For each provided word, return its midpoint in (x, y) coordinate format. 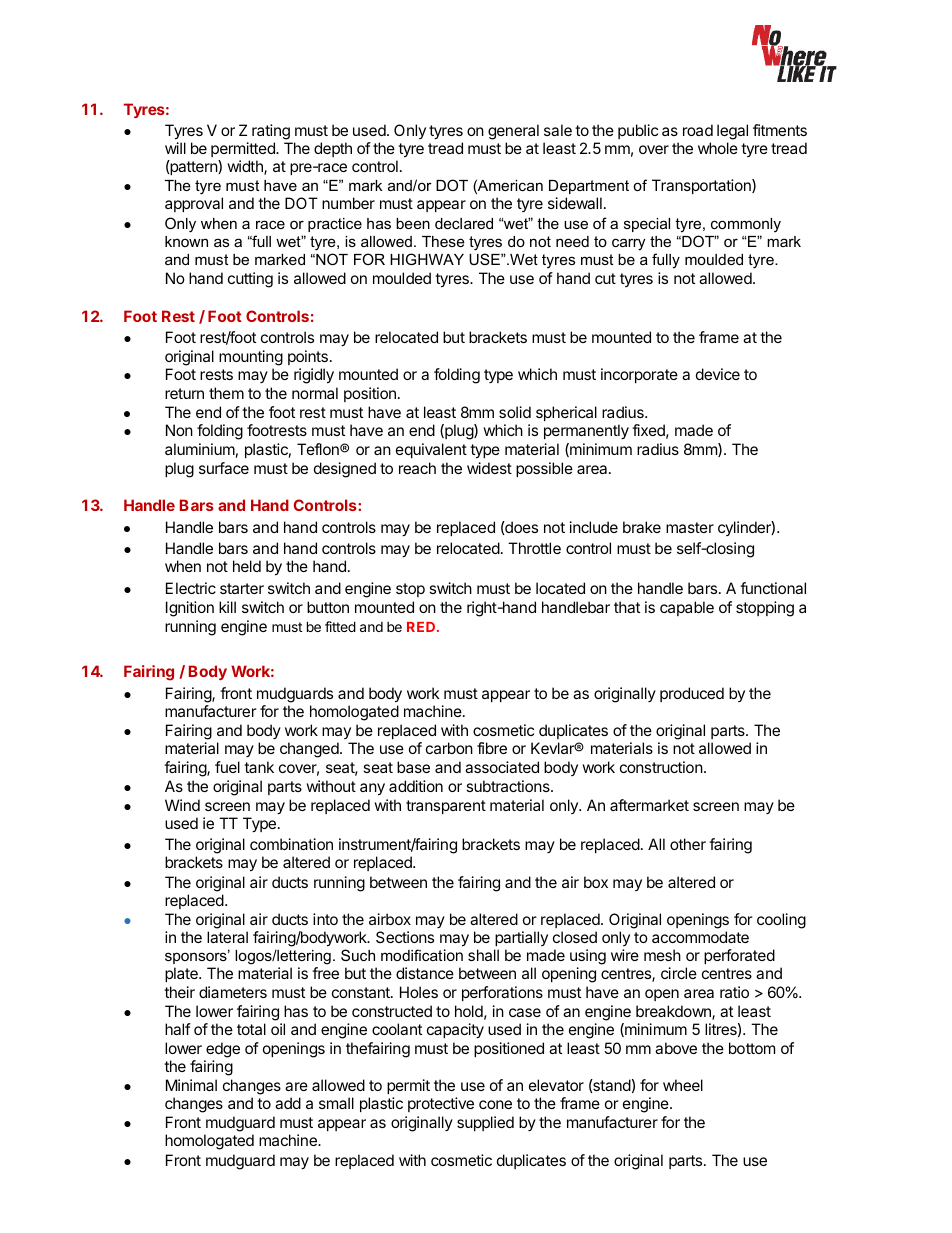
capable (687, 608)
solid (515, 412)
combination (291, 844)
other (688, 844)
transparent (446, 807)
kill (227, 607)
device (718, 374)
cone (495, 1104)
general (513, 132)
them (226, 393)
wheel (683, 1085)
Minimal (191, 1085)
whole (718, 148)
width (246, 167)
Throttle (534, 548)
